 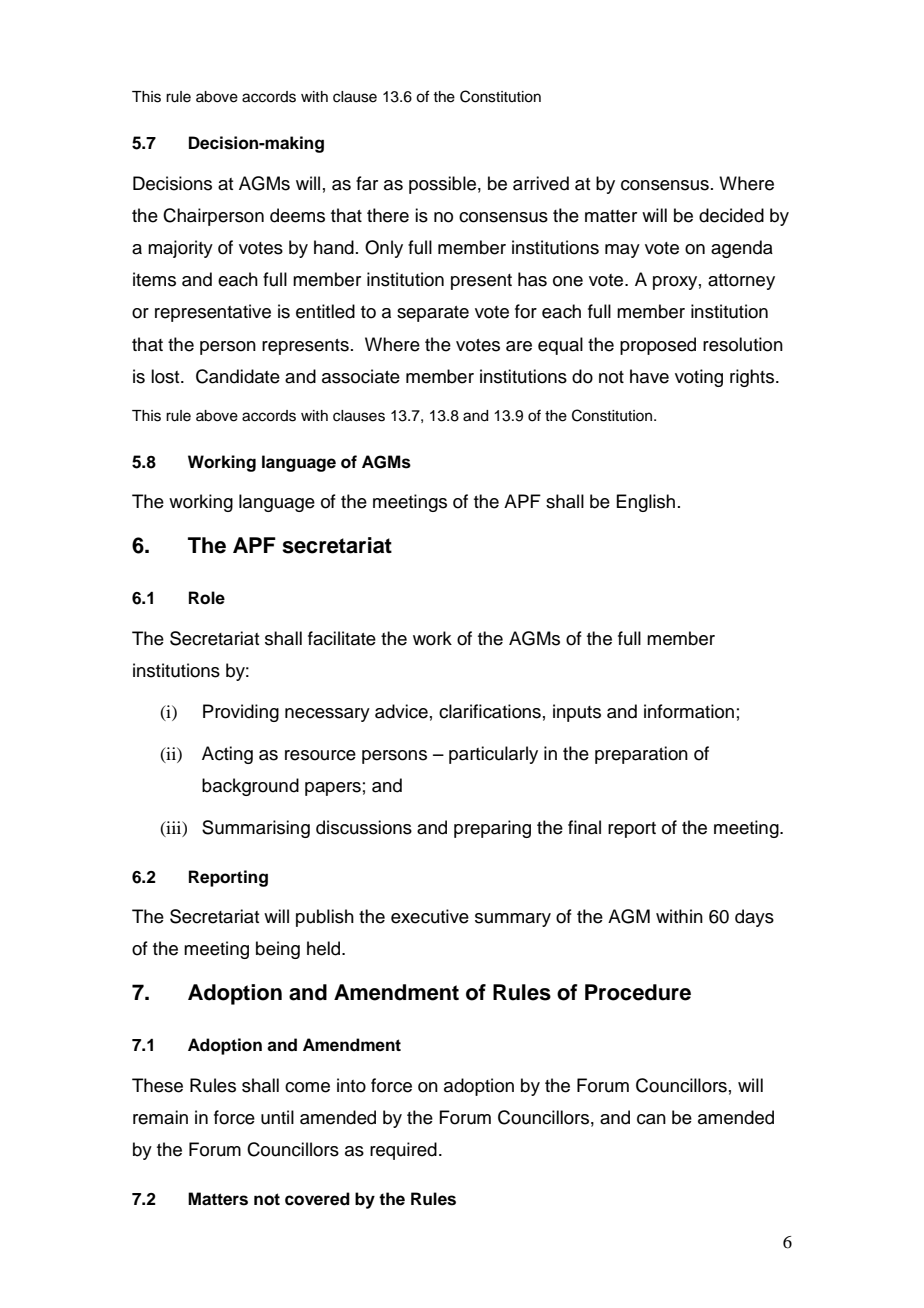 What do you see at coordinates (638, 992) in the document?
I see `Procedure` at bounding box center [638, 992].
